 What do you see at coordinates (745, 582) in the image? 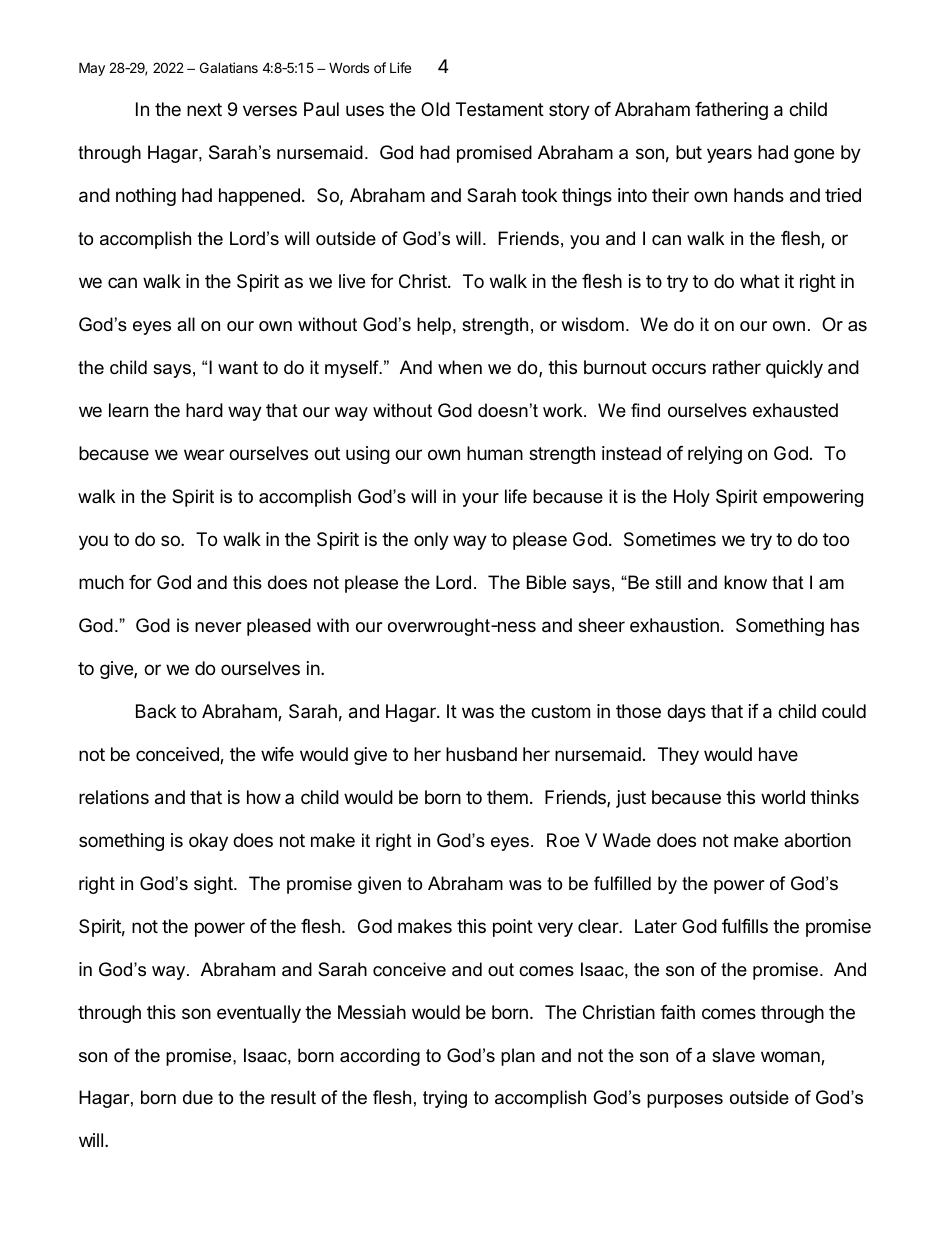
I see `know` at bounding box center [745, 582].
